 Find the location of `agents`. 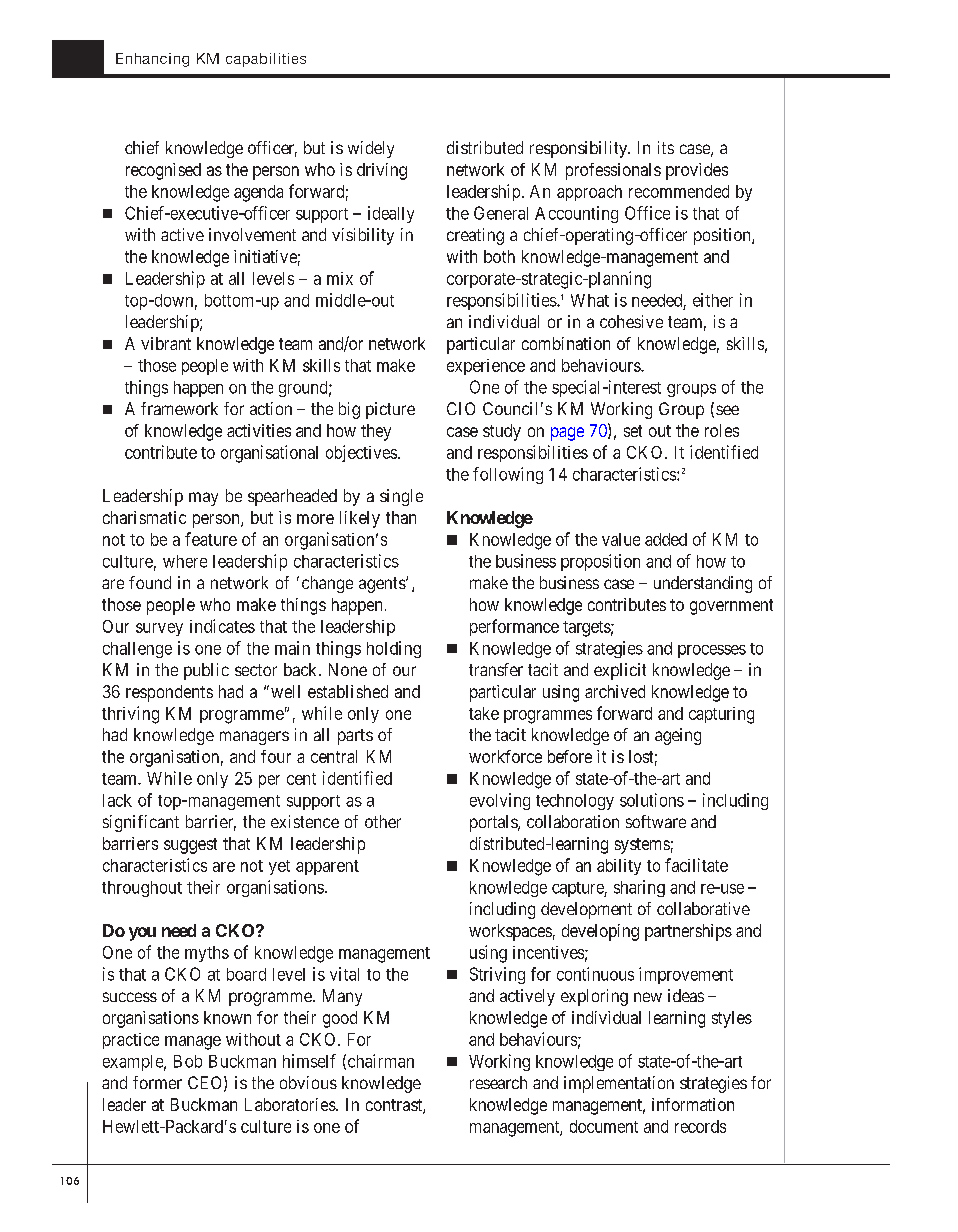

agents is located at coordinates (383, 585).
